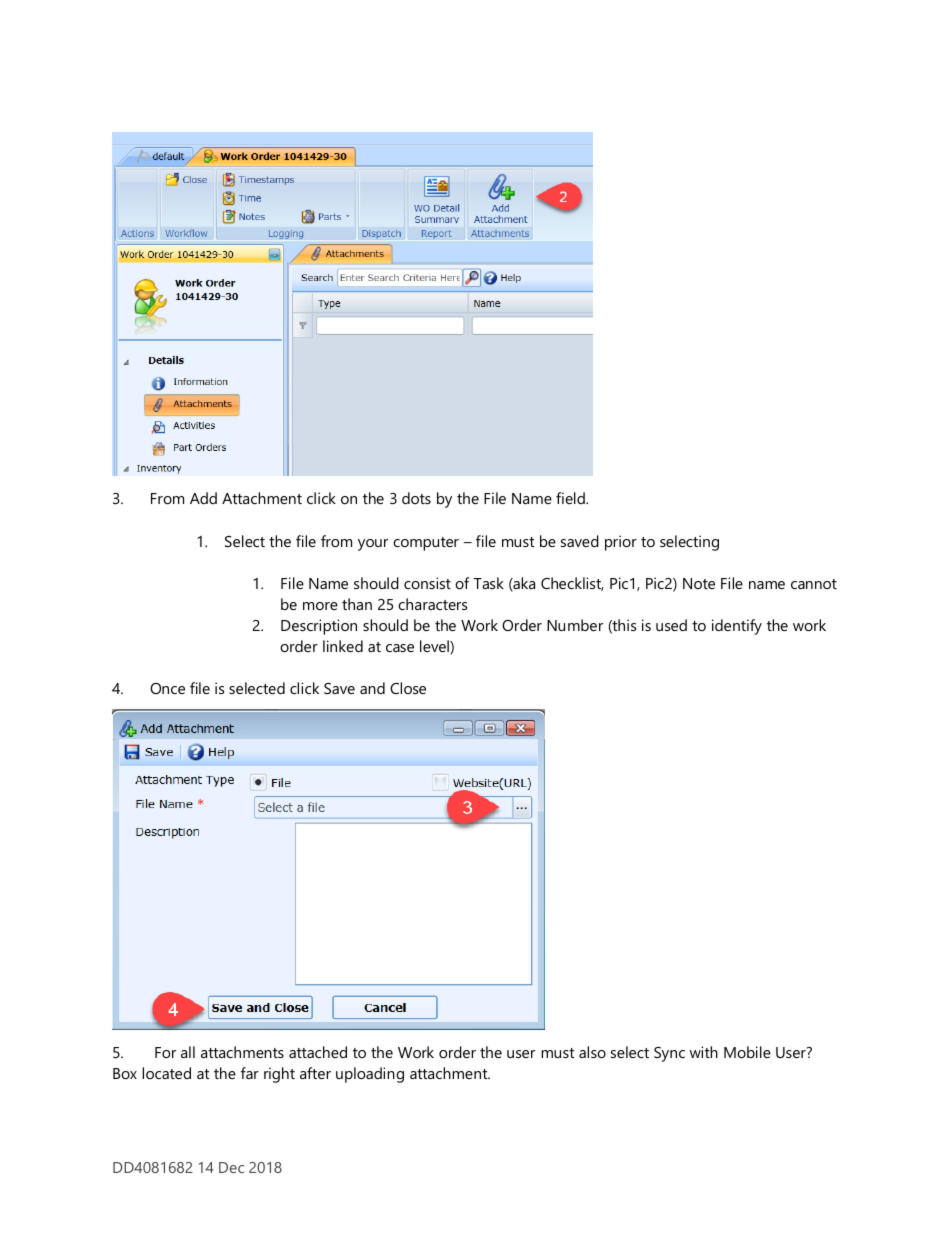  Describe the element at coordinates (621, 543) in the screenshot. I see `prior` at that location.
